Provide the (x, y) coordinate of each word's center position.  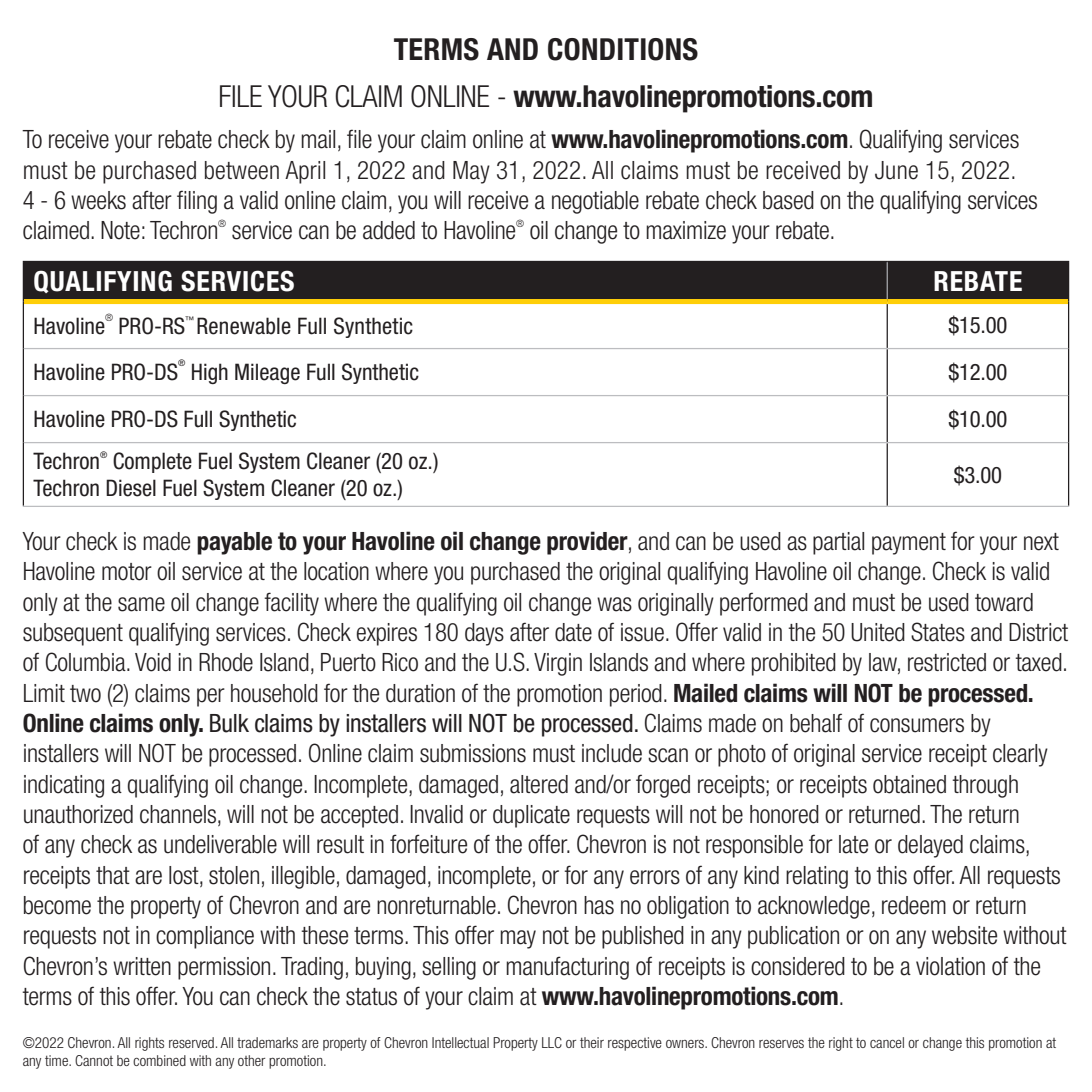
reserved (191, 1042)
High (210, 373)
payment (909, 544)
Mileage (267, 373)
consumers (917, 725)
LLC (552, 1042)
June (896, 170)
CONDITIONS (623, 49)
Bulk (229, 723)
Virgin (558, 664)
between (242, 170)
